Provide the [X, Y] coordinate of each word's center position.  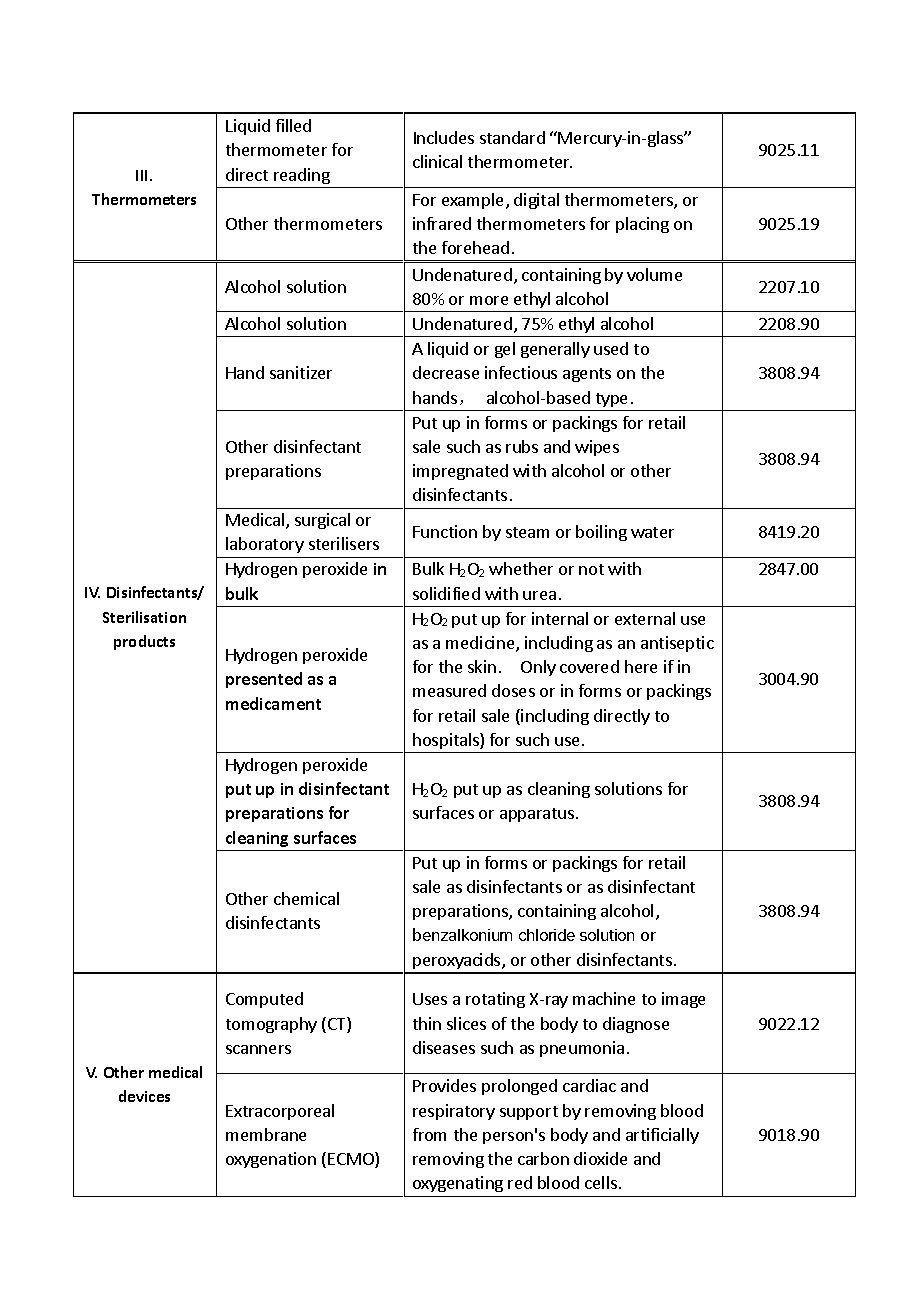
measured [449, 690]
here [641, 666]
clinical [437, 161]
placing [642, 225]
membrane [266, 1134]
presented [264, 680]
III [143, 175]
